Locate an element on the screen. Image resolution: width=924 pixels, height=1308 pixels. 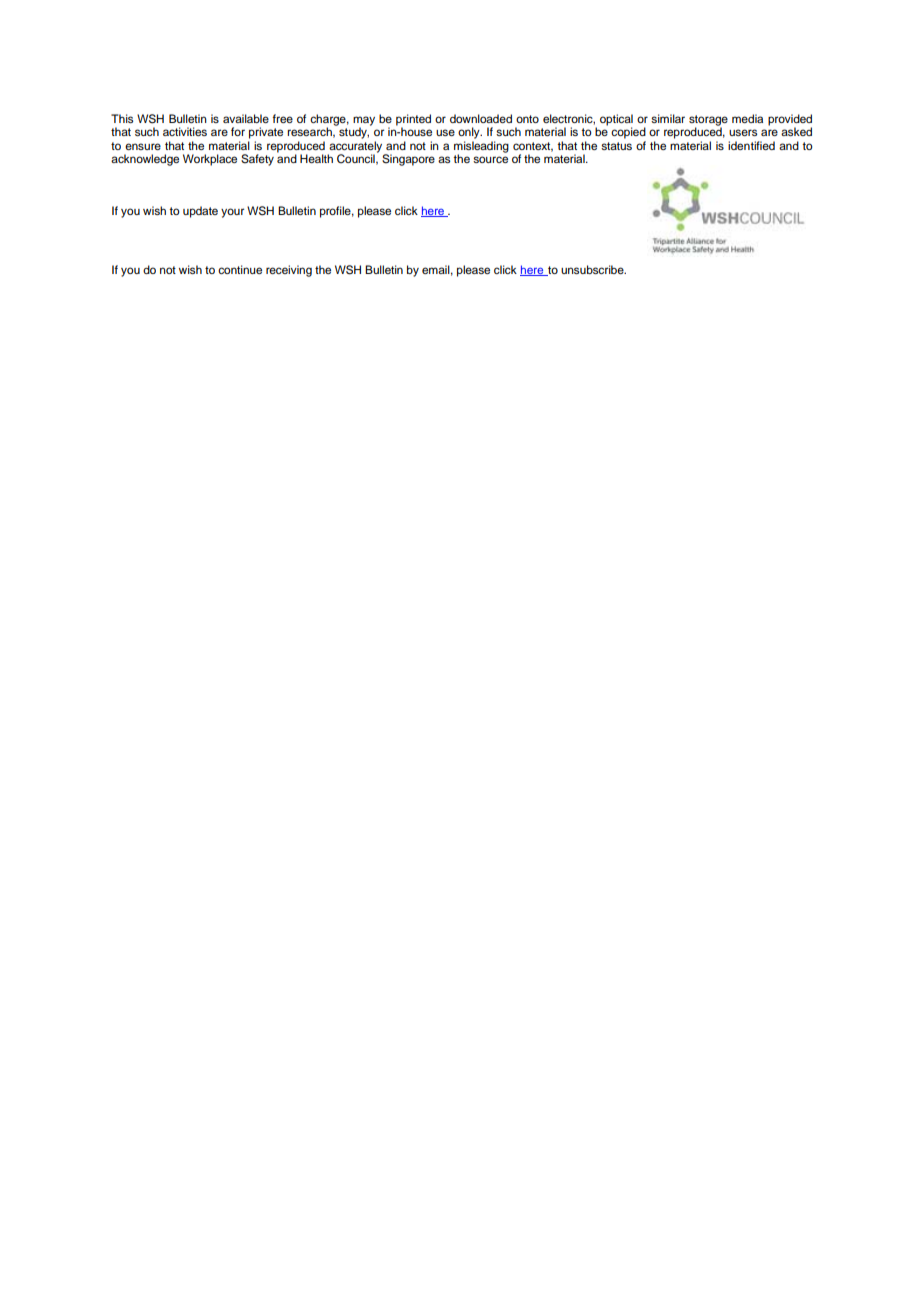
storage is located at coordinates (708, 121).
